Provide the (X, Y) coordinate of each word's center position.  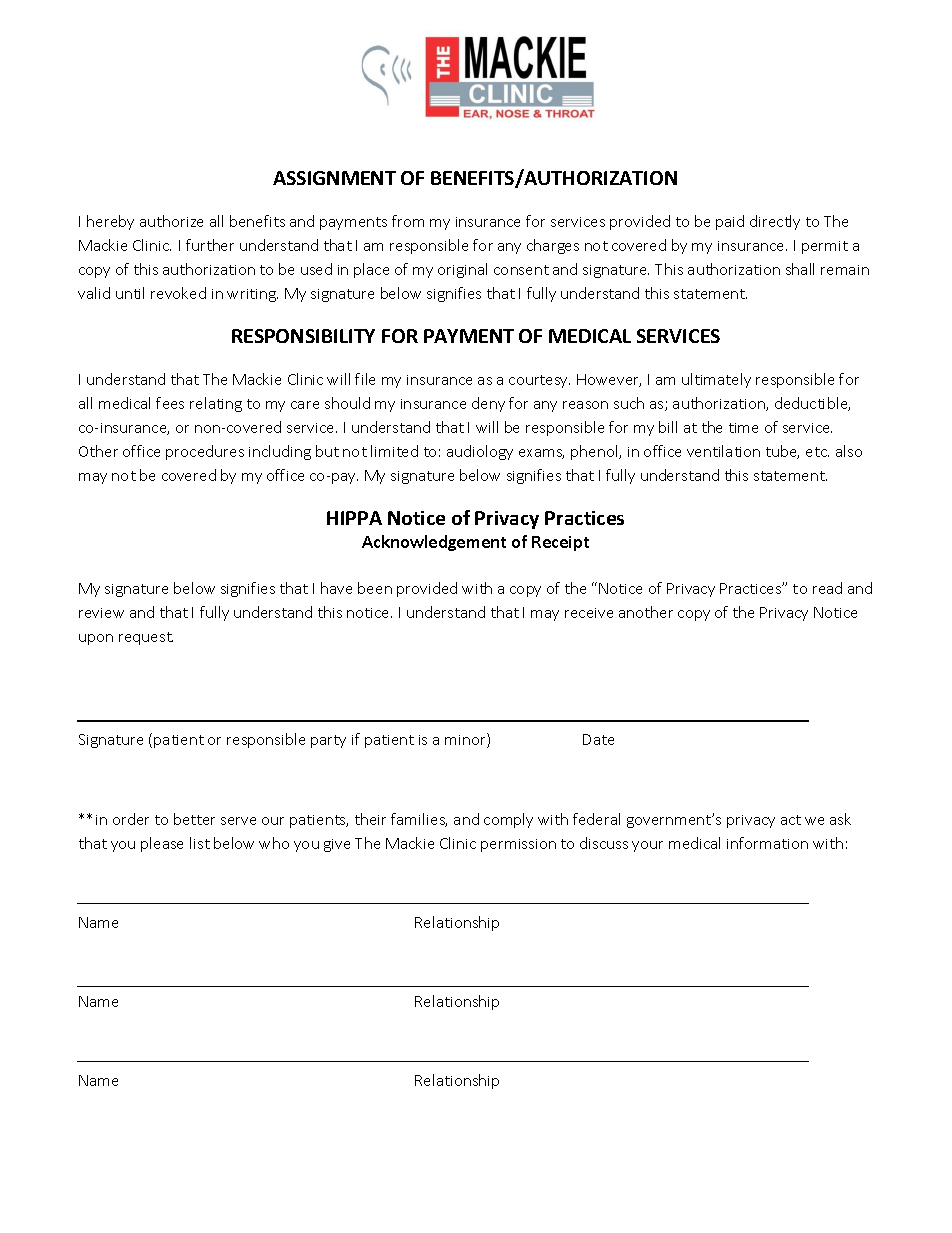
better (194, 819)
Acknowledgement (434, 543)
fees (170, 403)
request (146, 638)
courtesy (539, 381)
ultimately (716, 380)
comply (508, 820)
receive (589, 613)
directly (775, 222)
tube (782, 452)
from (408, 221)
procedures (205, 452)
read (827, 588)
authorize (171, 221)
